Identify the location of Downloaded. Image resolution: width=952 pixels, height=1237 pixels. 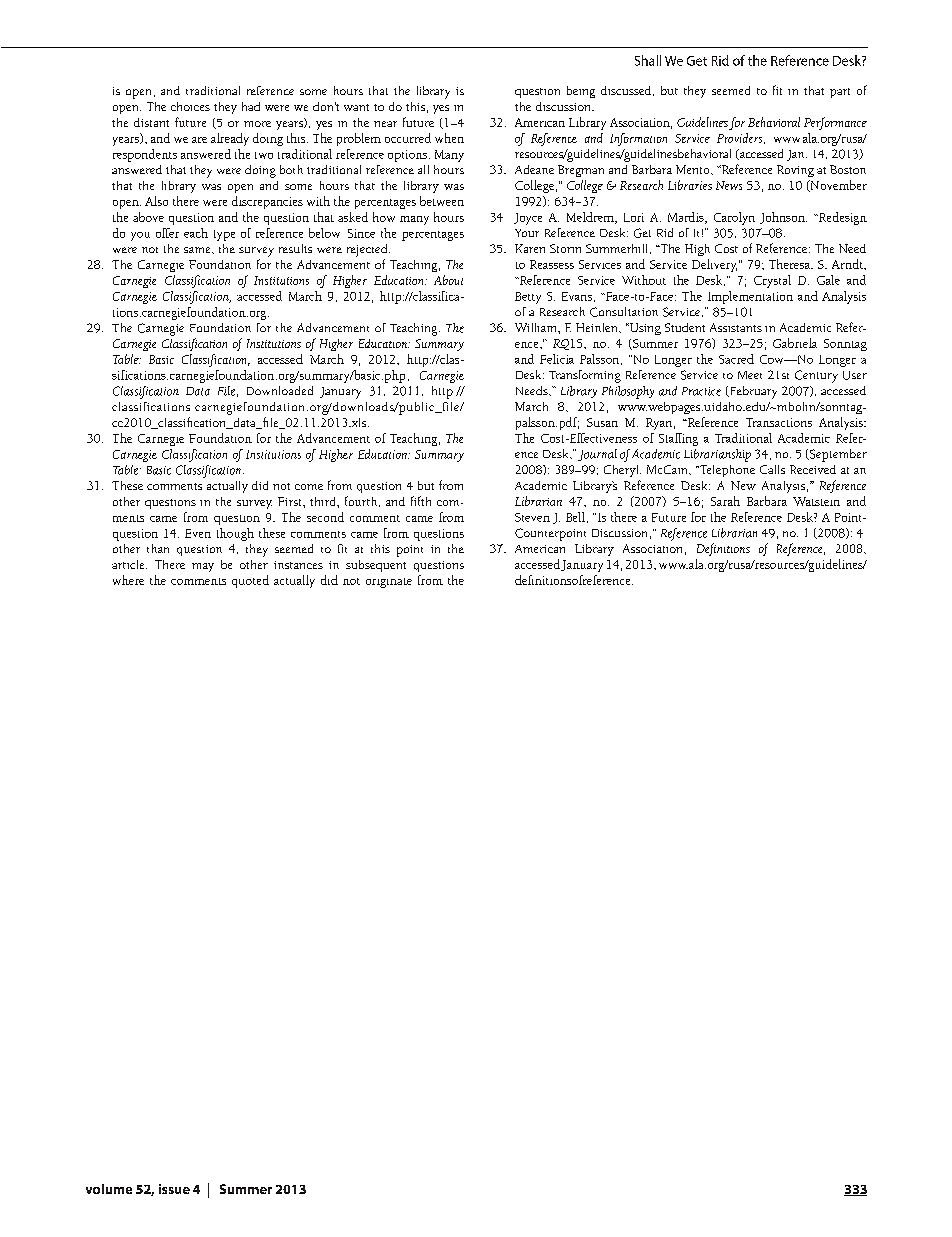
(280, 390).
